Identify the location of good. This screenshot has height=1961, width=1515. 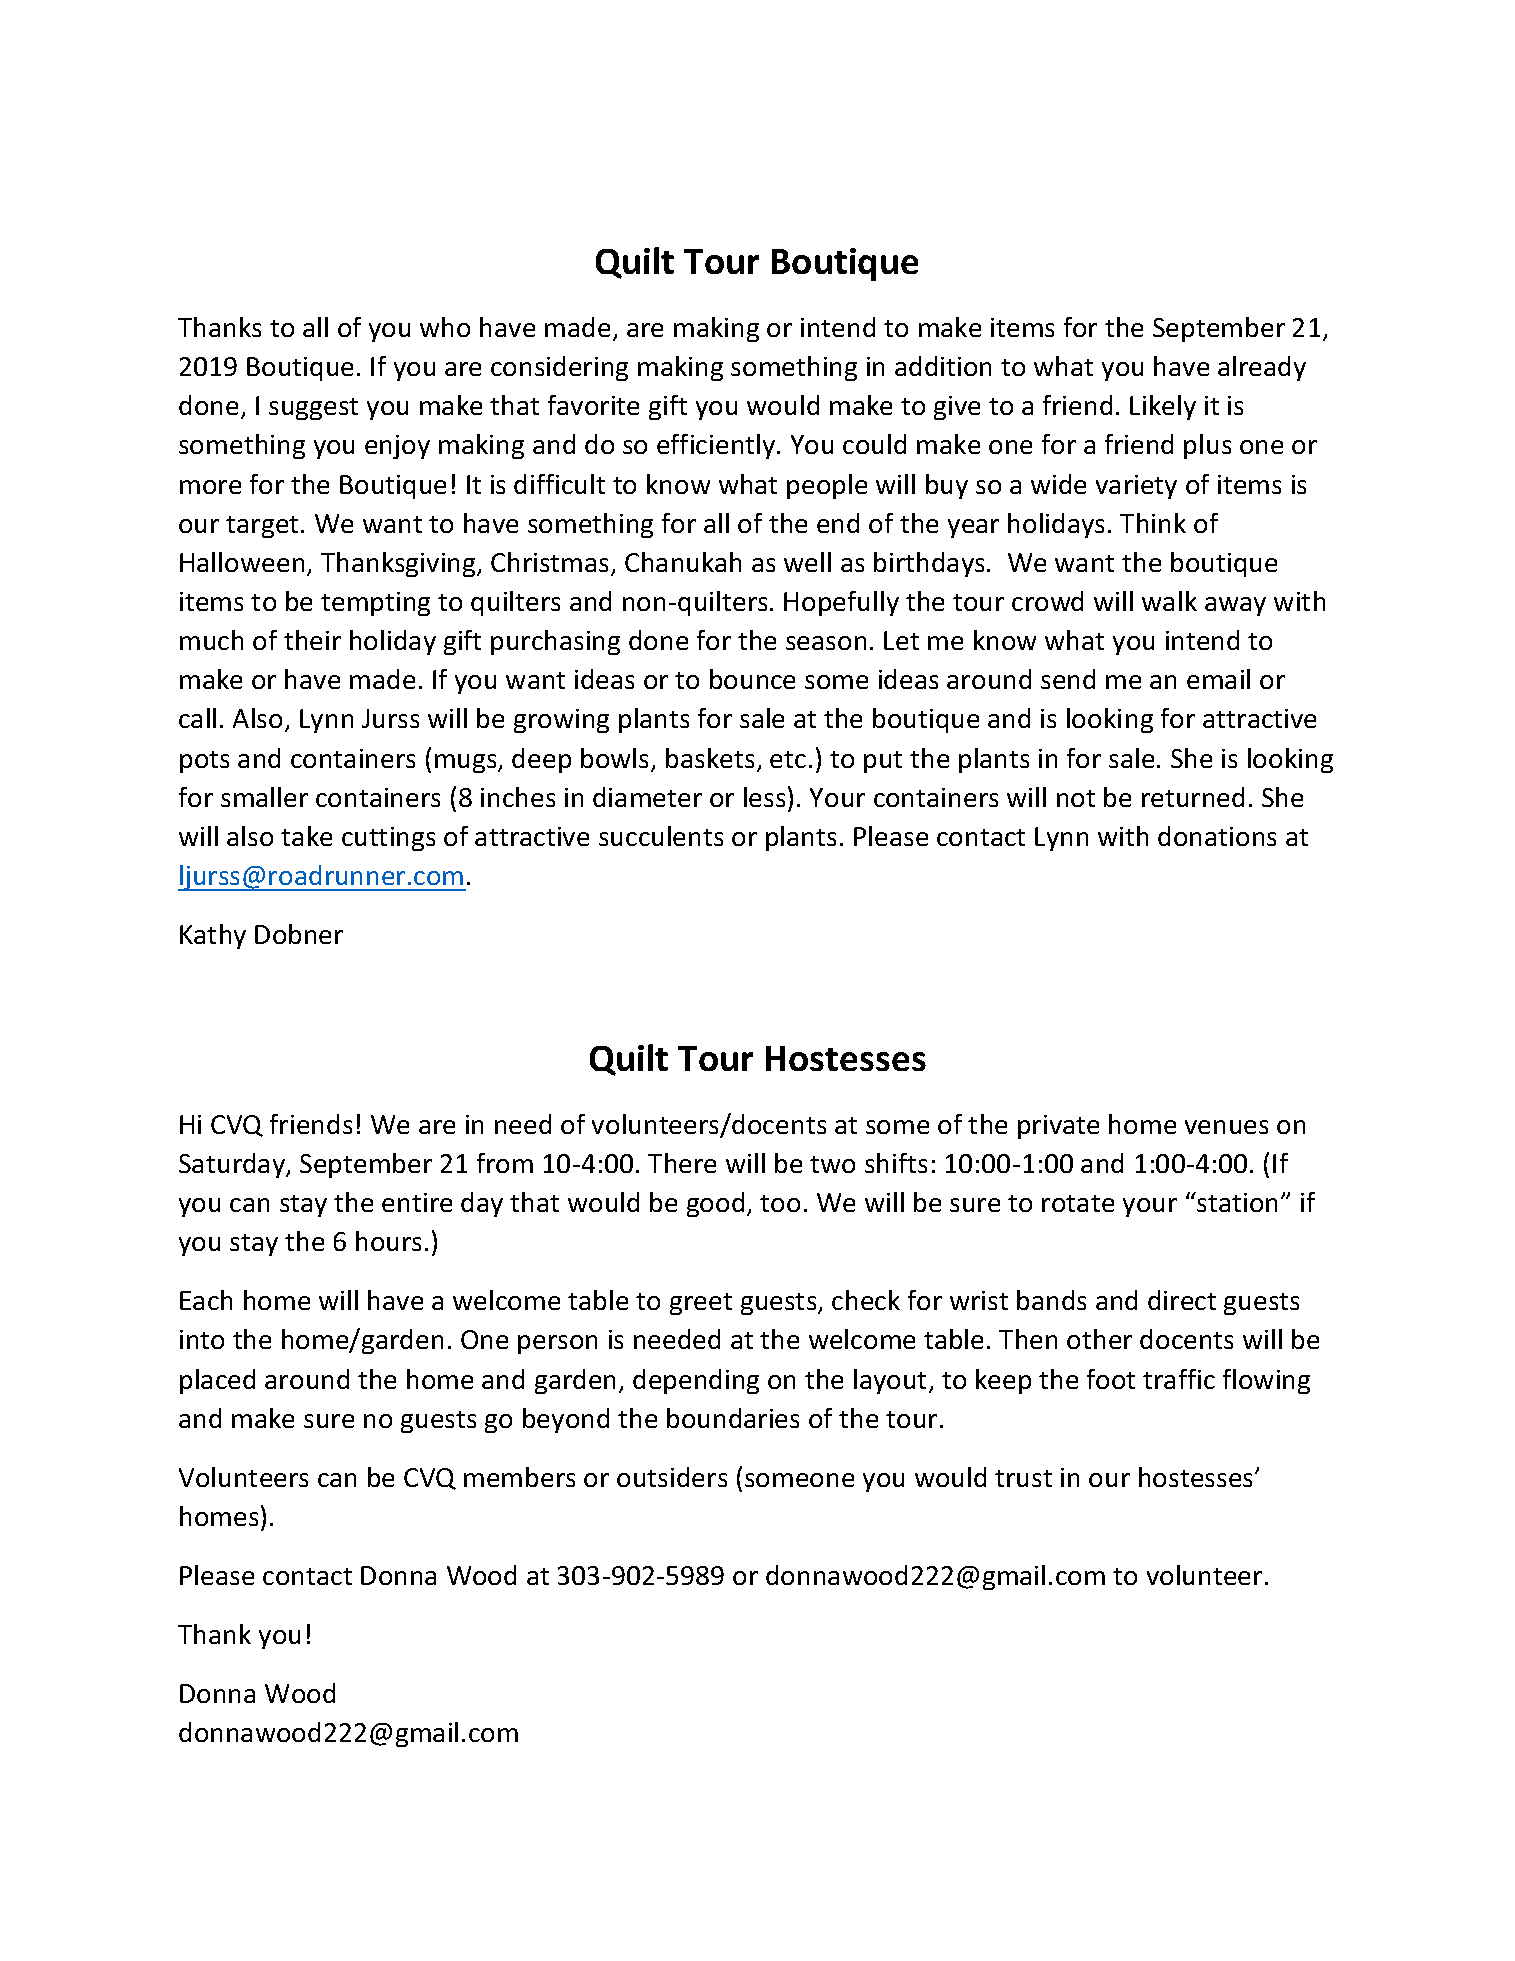
(715, 1204).
